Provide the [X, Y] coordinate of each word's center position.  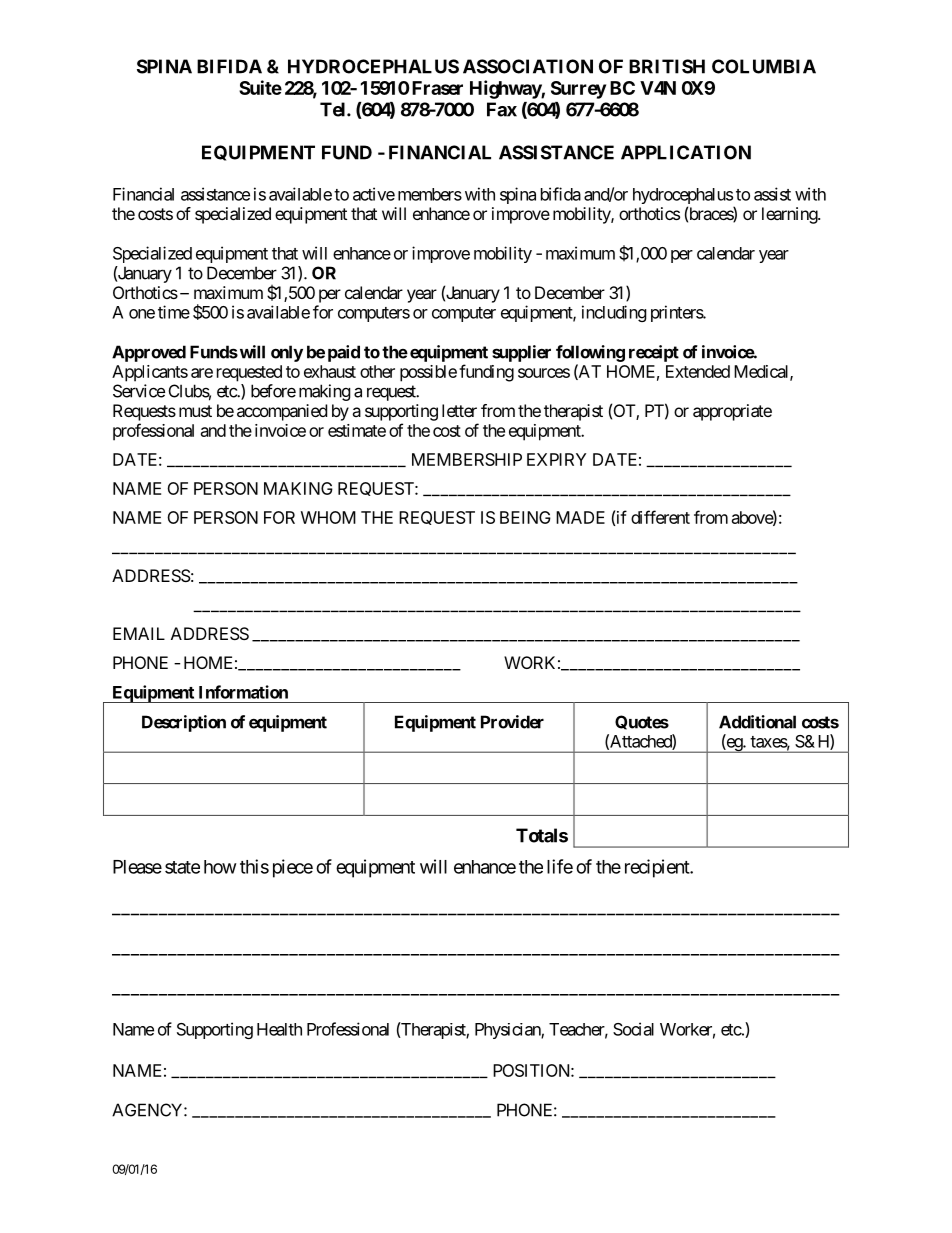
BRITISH [667, 66]
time [174, 312]
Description [184, 723]
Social [633, 1029]
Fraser [437, 88]
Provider [512, 722]
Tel [334, 109]
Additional [757, 722]
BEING [525, 517]
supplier [521, 353]
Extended [698, 371]
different [660, 517]
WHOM [328, 517]
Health [279, 1029]
